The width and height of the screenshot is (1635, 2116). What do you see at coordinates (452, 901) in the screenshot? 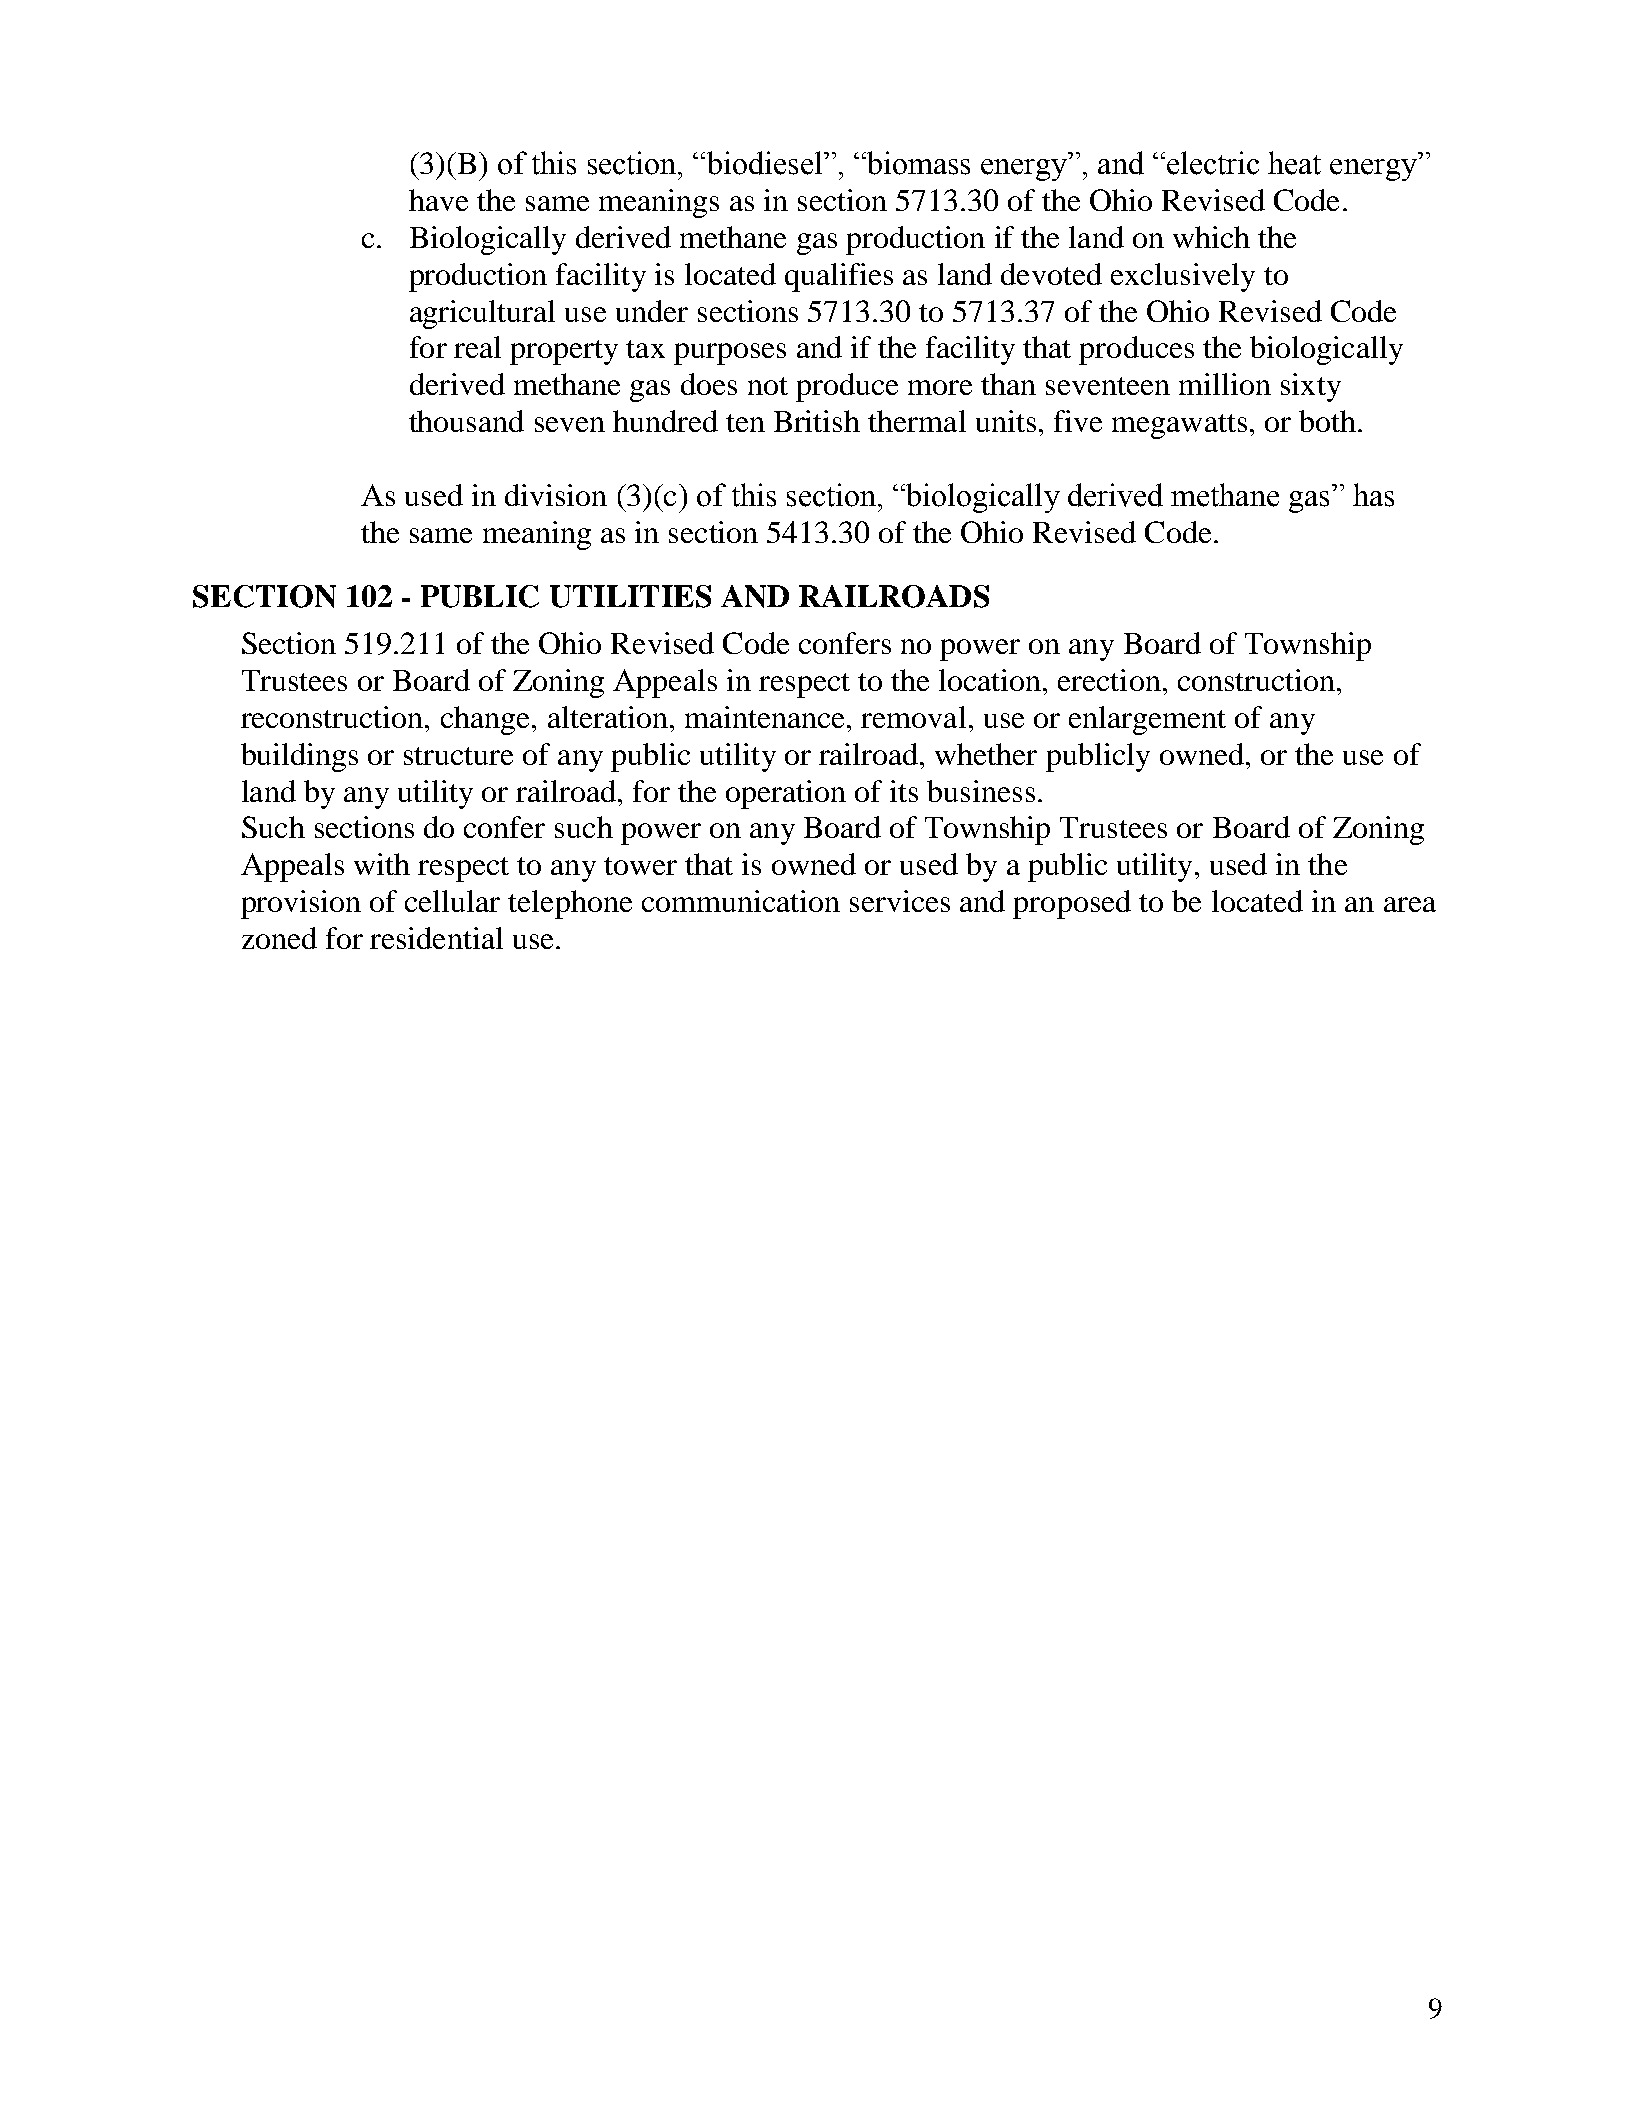
I see `cellular` at bounding box center [452, 901].
